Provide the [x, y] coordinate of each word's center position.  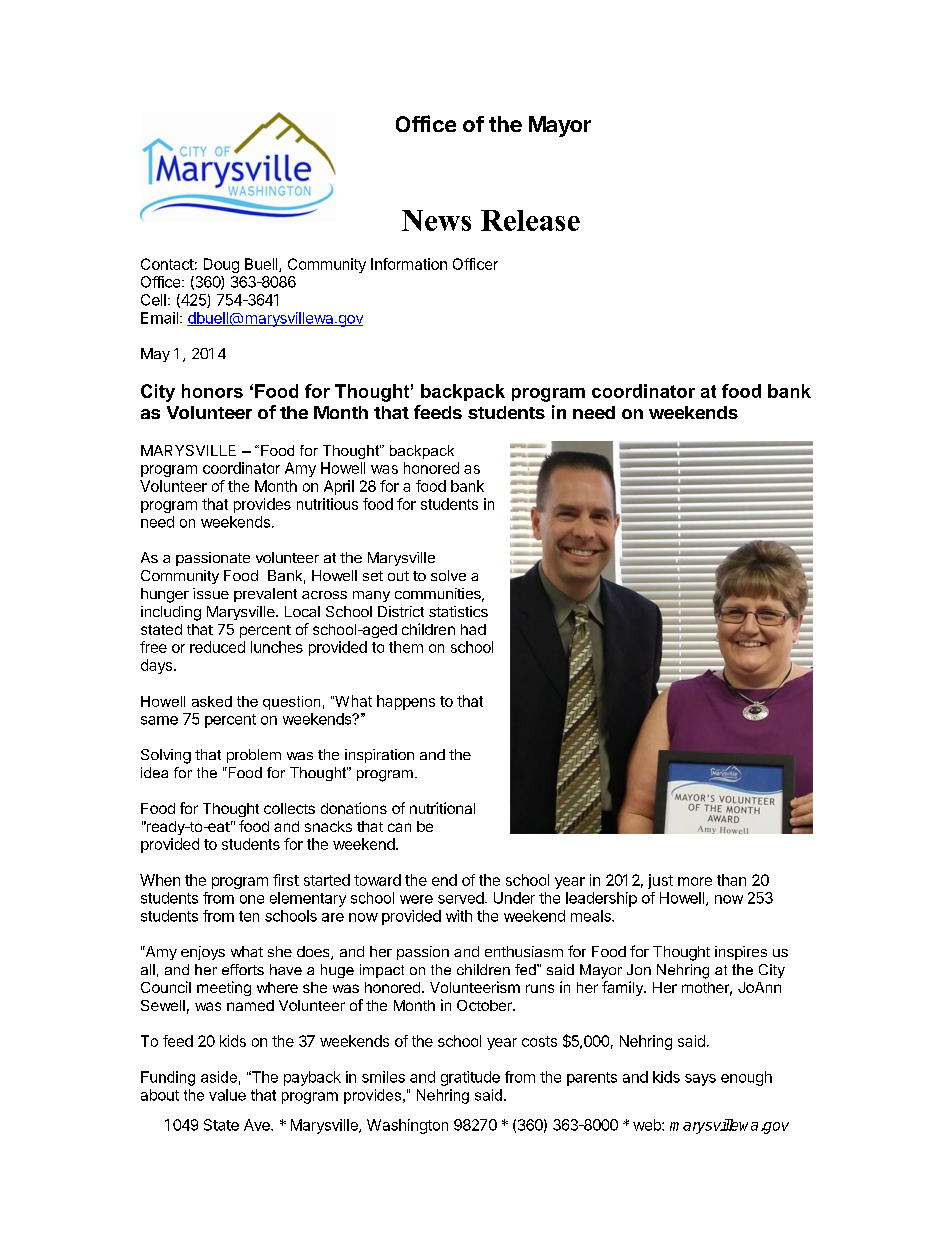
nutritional [442, 808]
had [473, 629]
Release [530, 220]
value [227, 1095]
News [436, 220]
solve [448, 575]
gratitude [470, 1078]
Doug [221, 265]
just [660, 881]
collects [289, 808]
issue [211, 593]
